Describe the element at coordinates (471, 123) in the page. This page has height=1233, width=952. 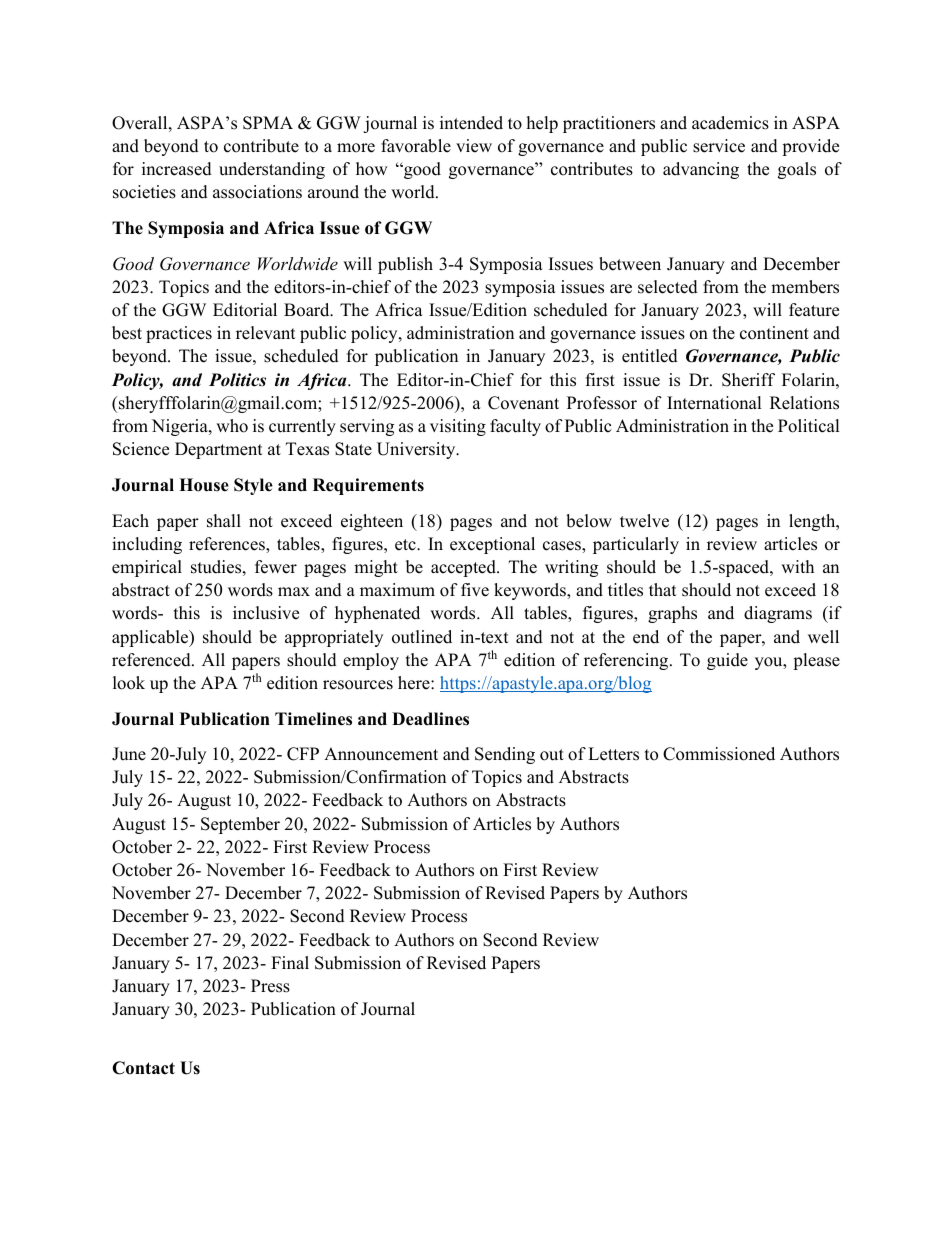
I see `intended` at that location.
